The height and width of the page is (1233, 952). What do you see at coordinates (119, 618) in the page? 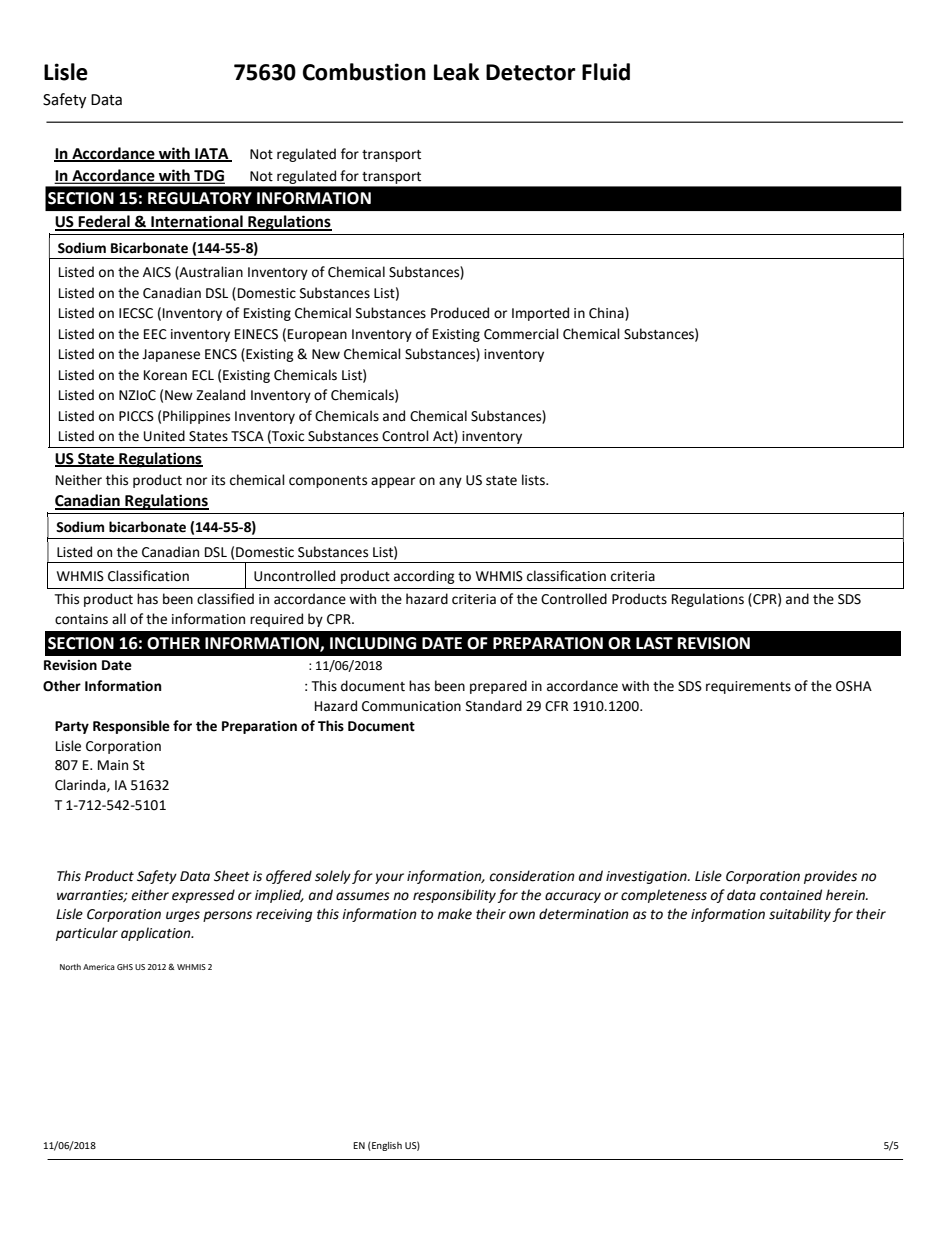
I see `all` at bounding box center [119, 618].
